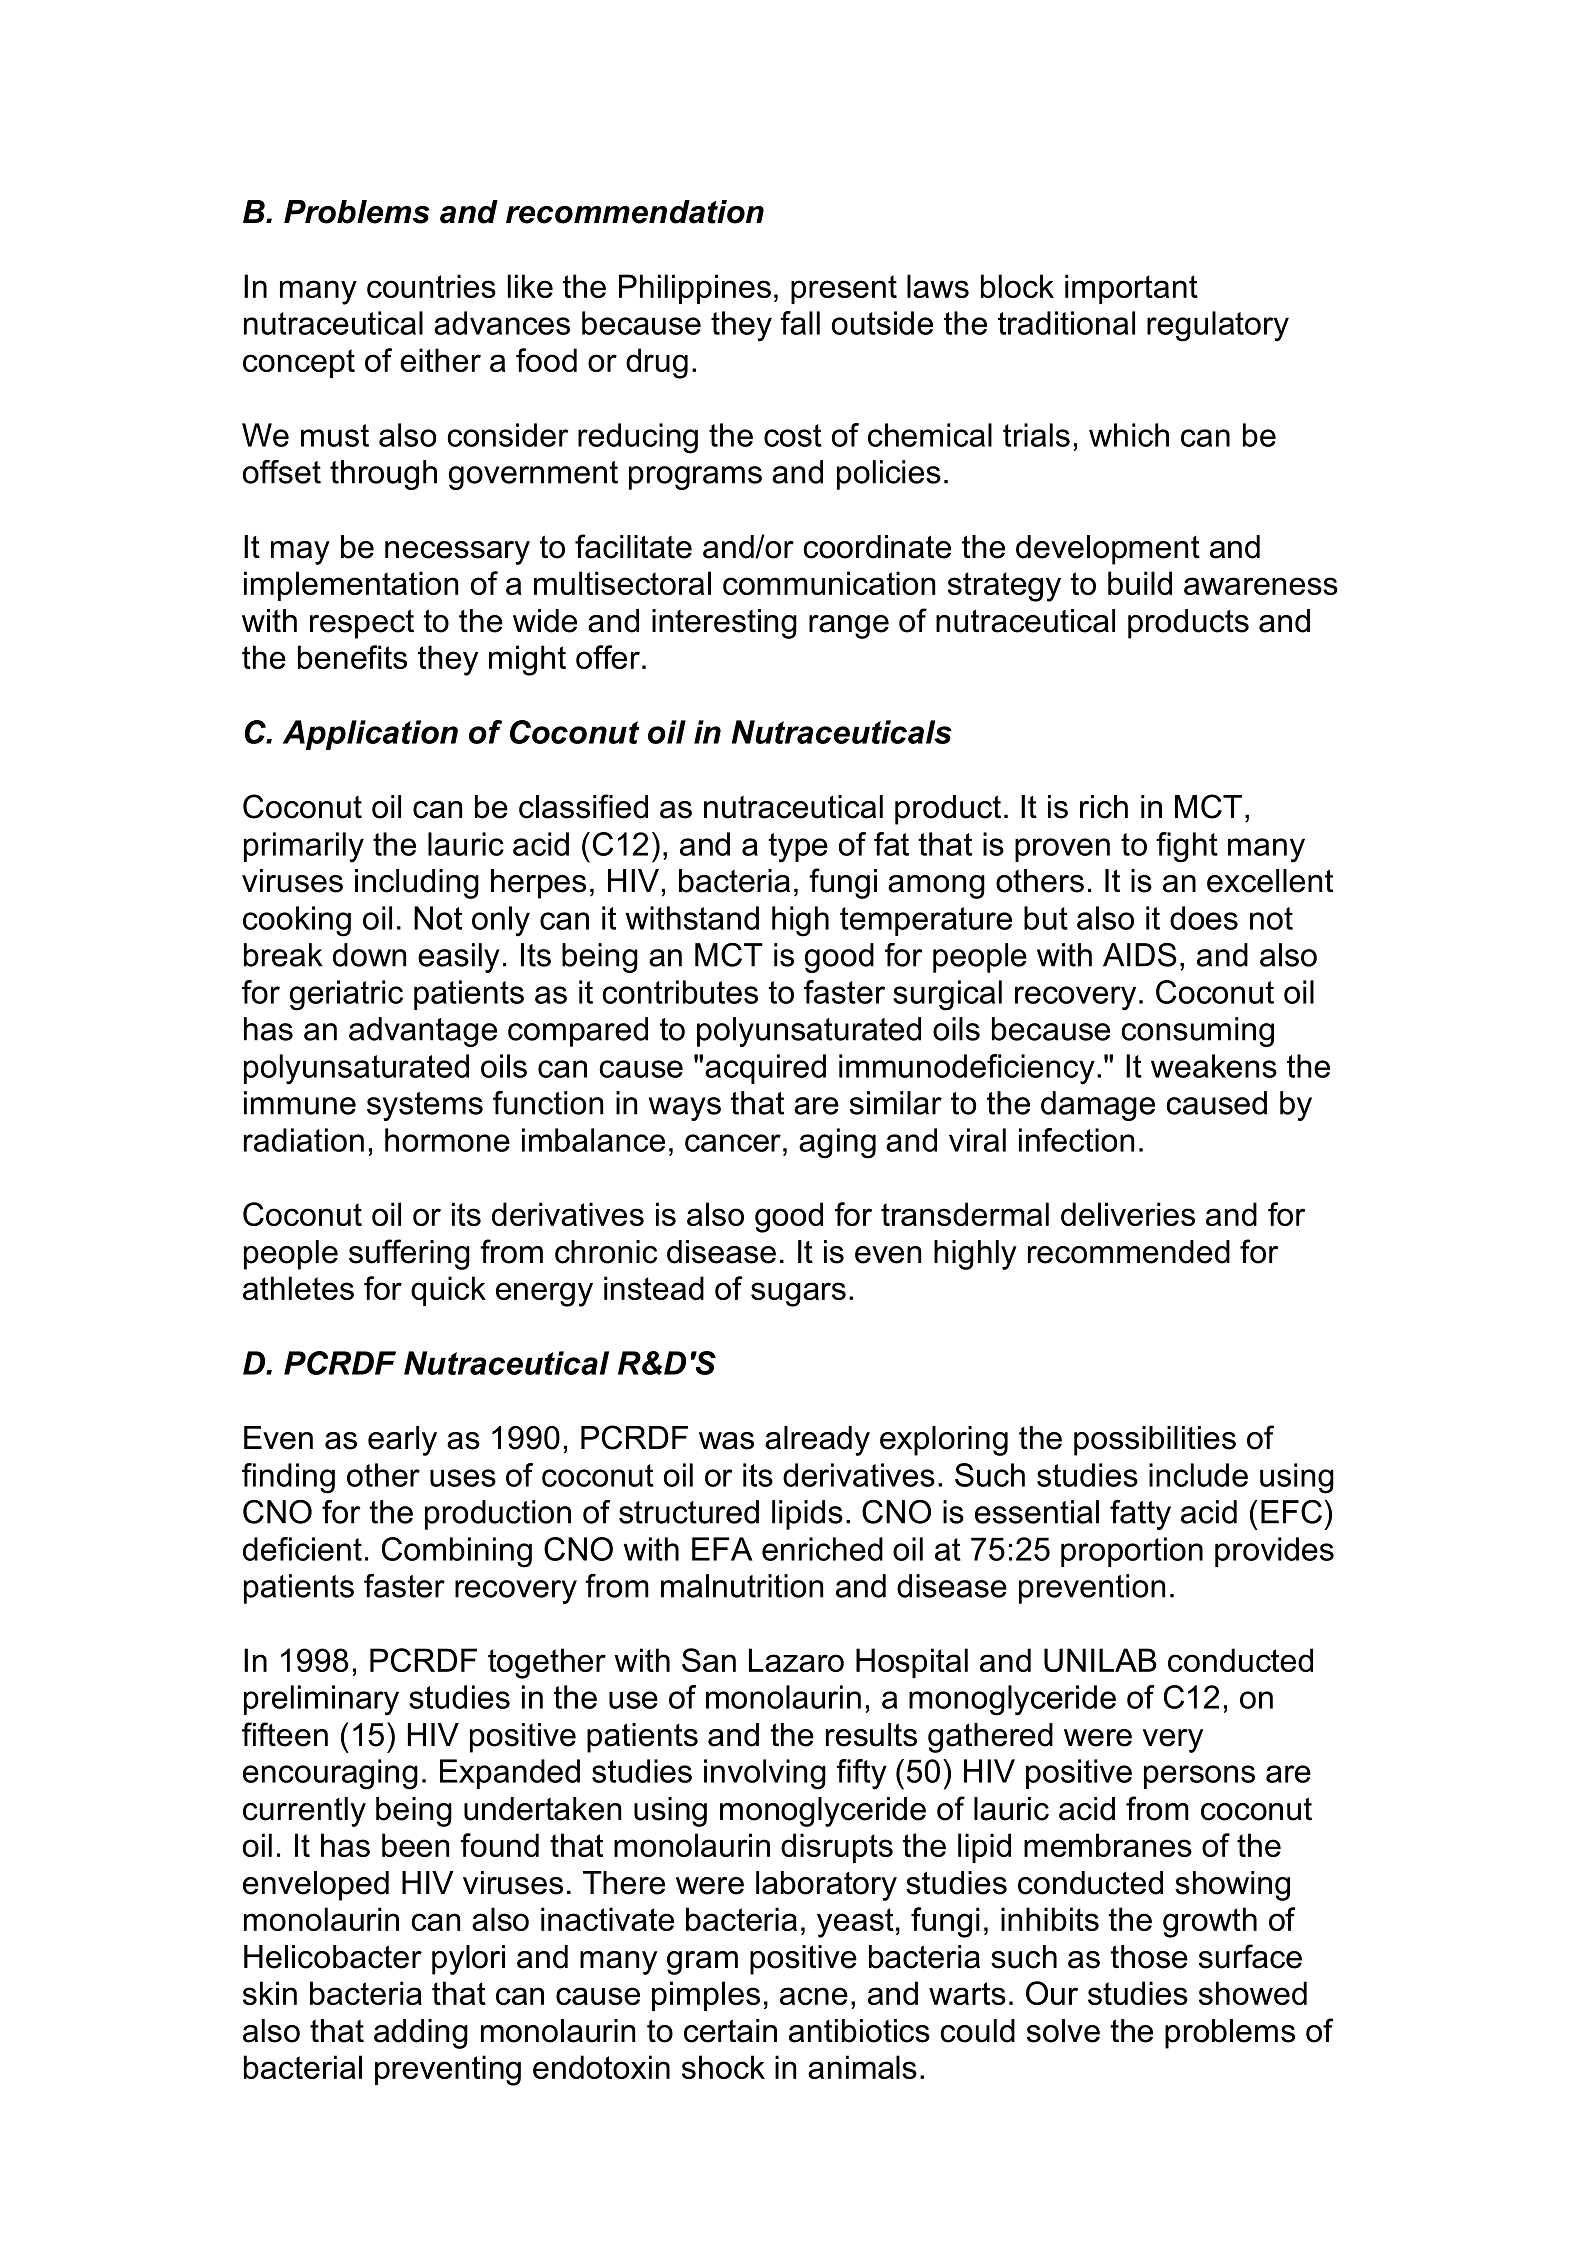  I want to click on interesting, so click(724, 624).
